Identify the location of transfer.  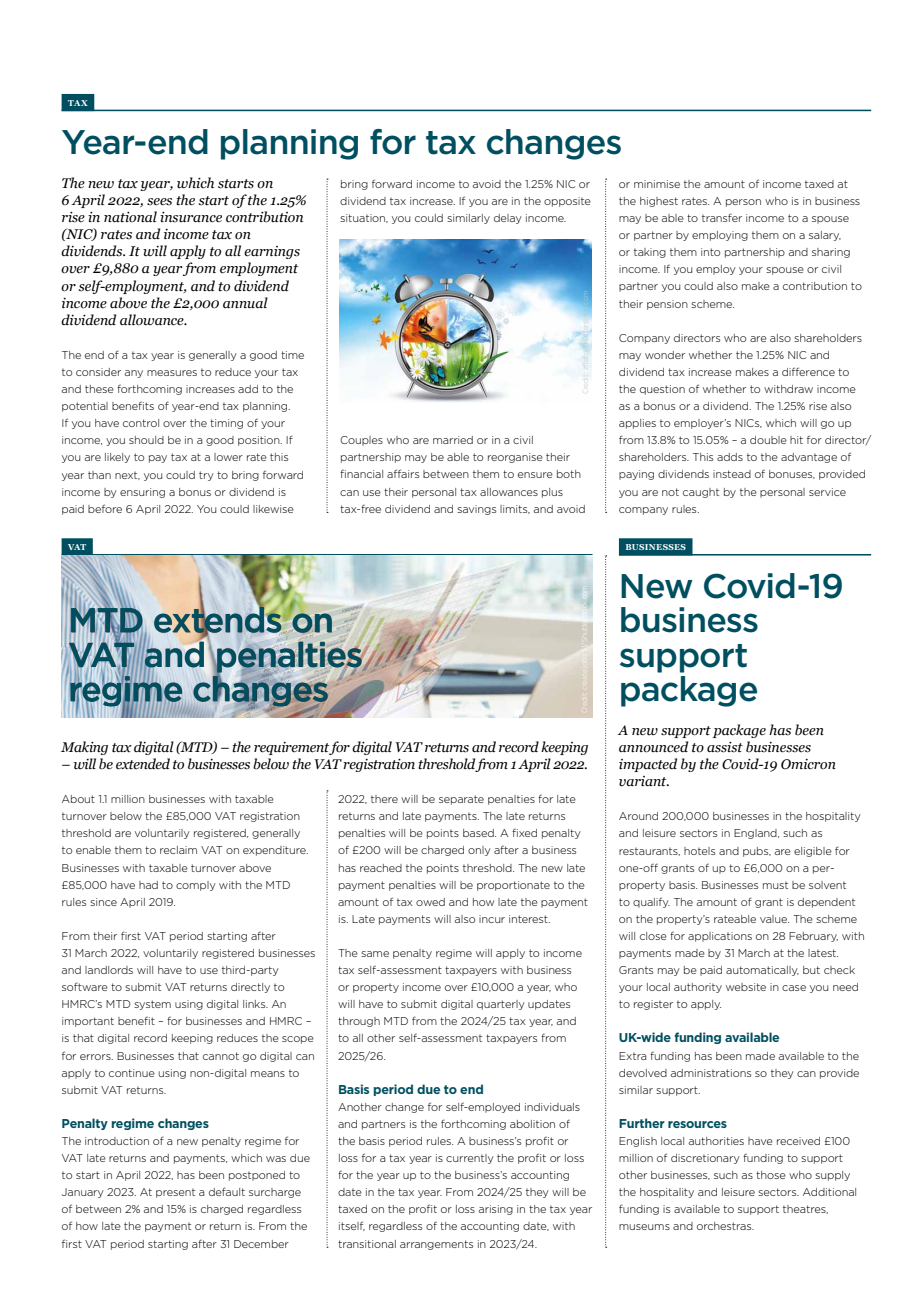
(722, 217).
